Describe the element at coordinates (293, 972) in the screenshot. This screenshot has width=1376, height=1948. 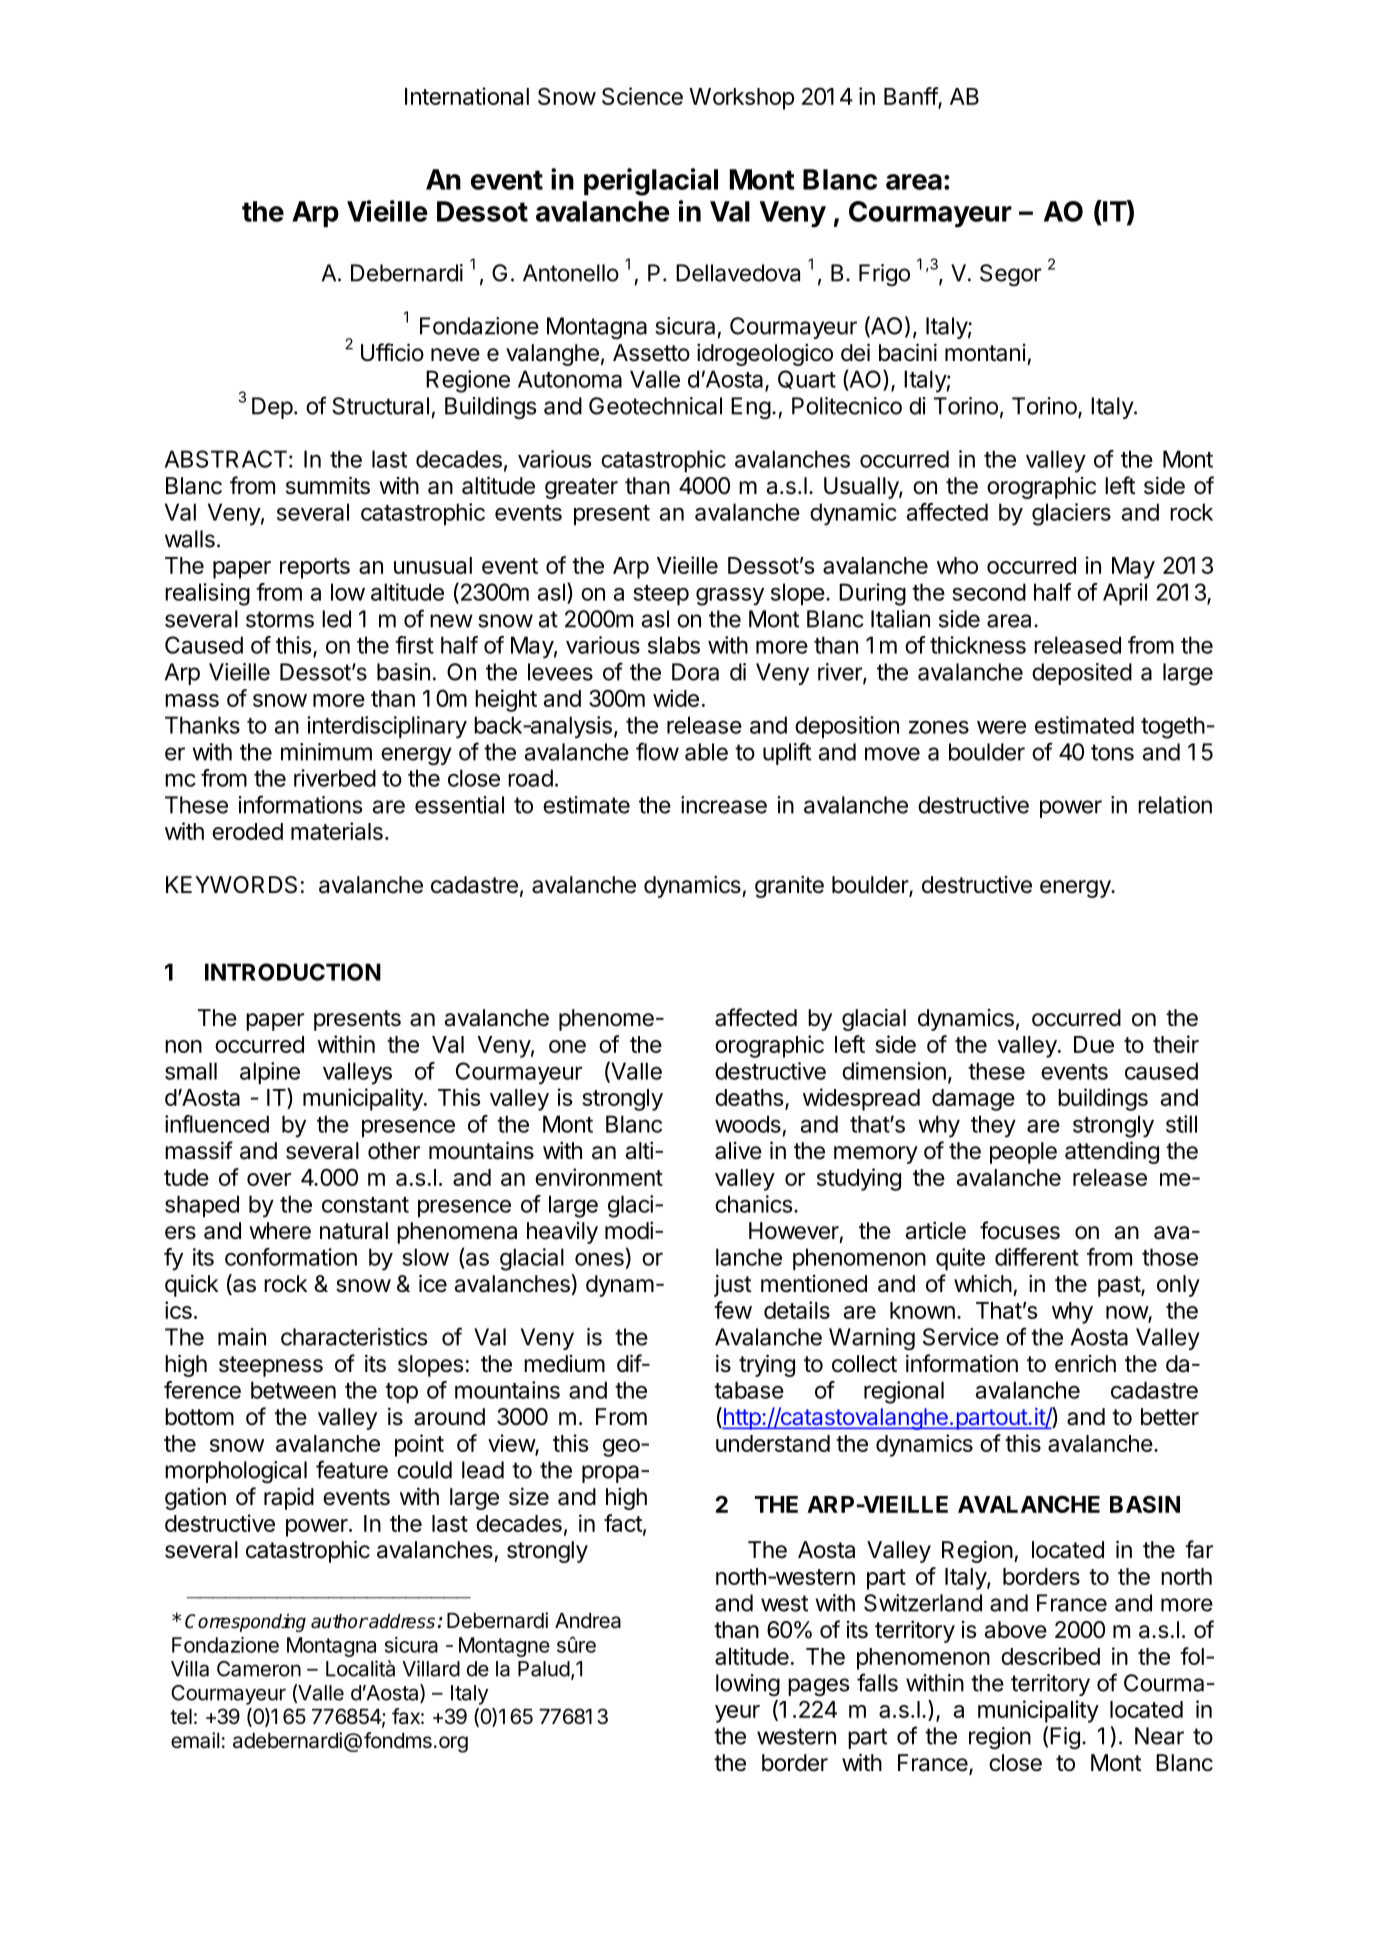
I see `INTRODUCTION` at that location.
